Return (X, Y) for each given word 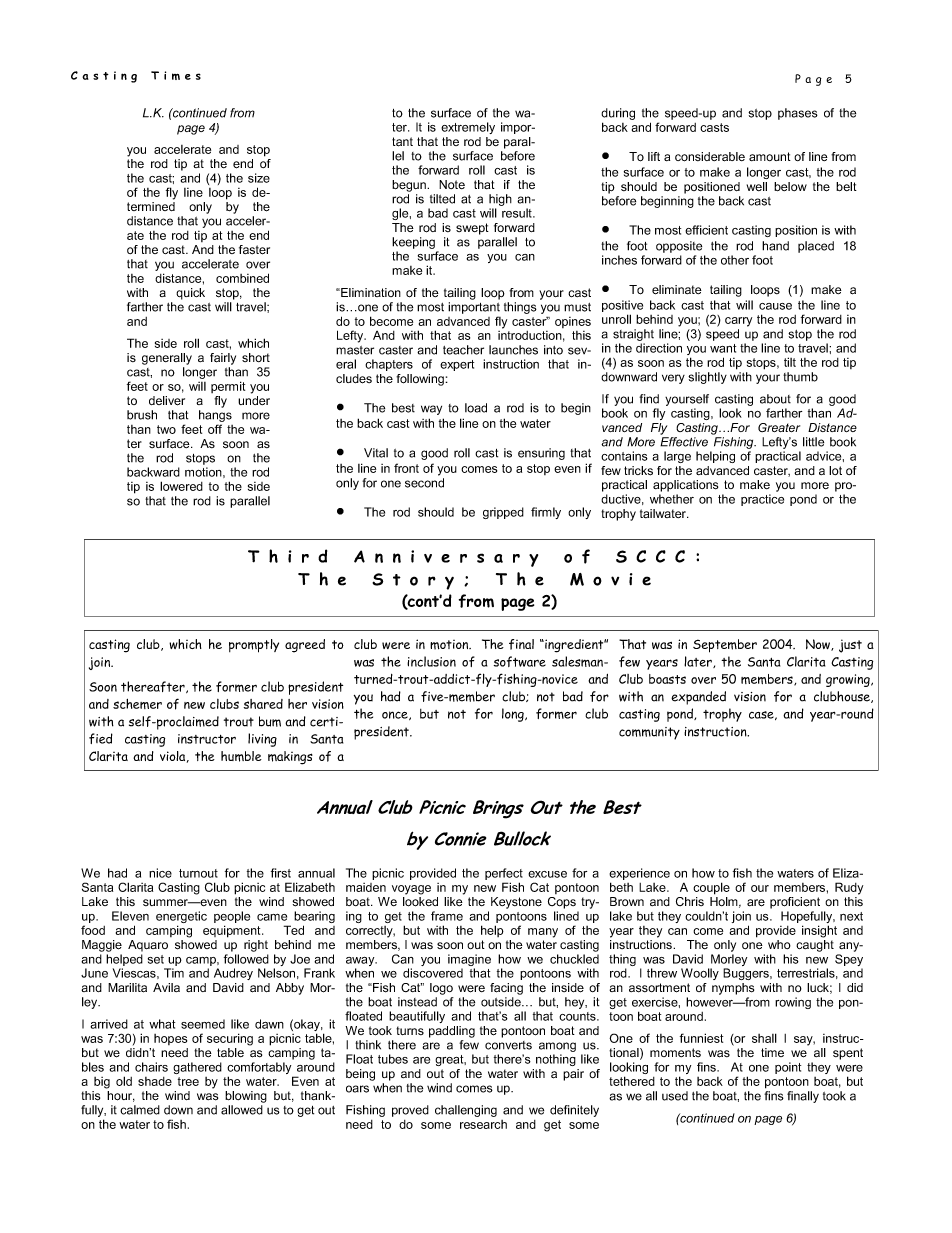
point (788, 1068)
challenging (466, 1111)
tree (188, 1081)
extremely (468, 128)
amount (770, 156)
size (259, 178)
